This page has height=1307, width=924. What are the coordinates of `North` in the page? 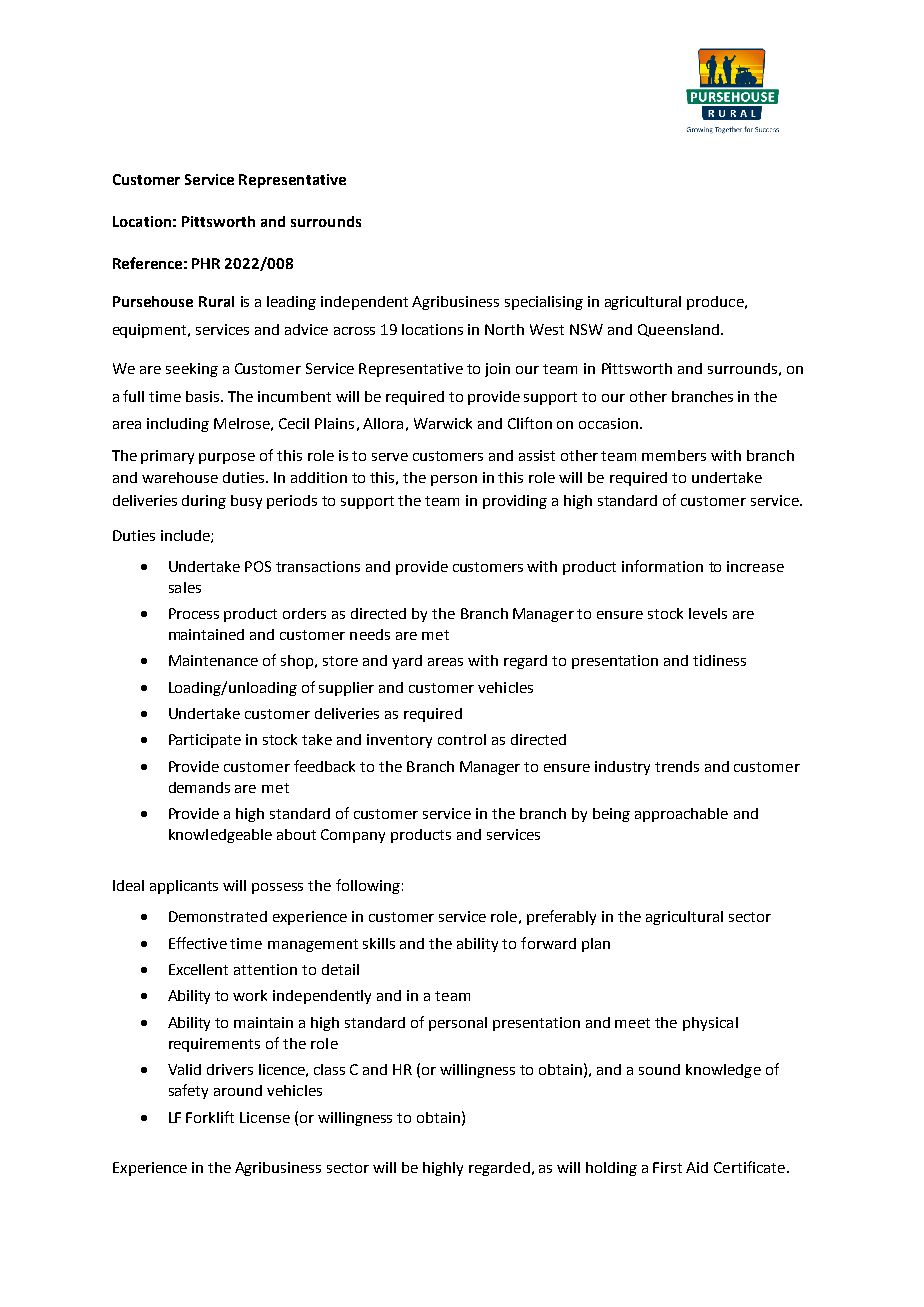 It's located at (504, 329).
